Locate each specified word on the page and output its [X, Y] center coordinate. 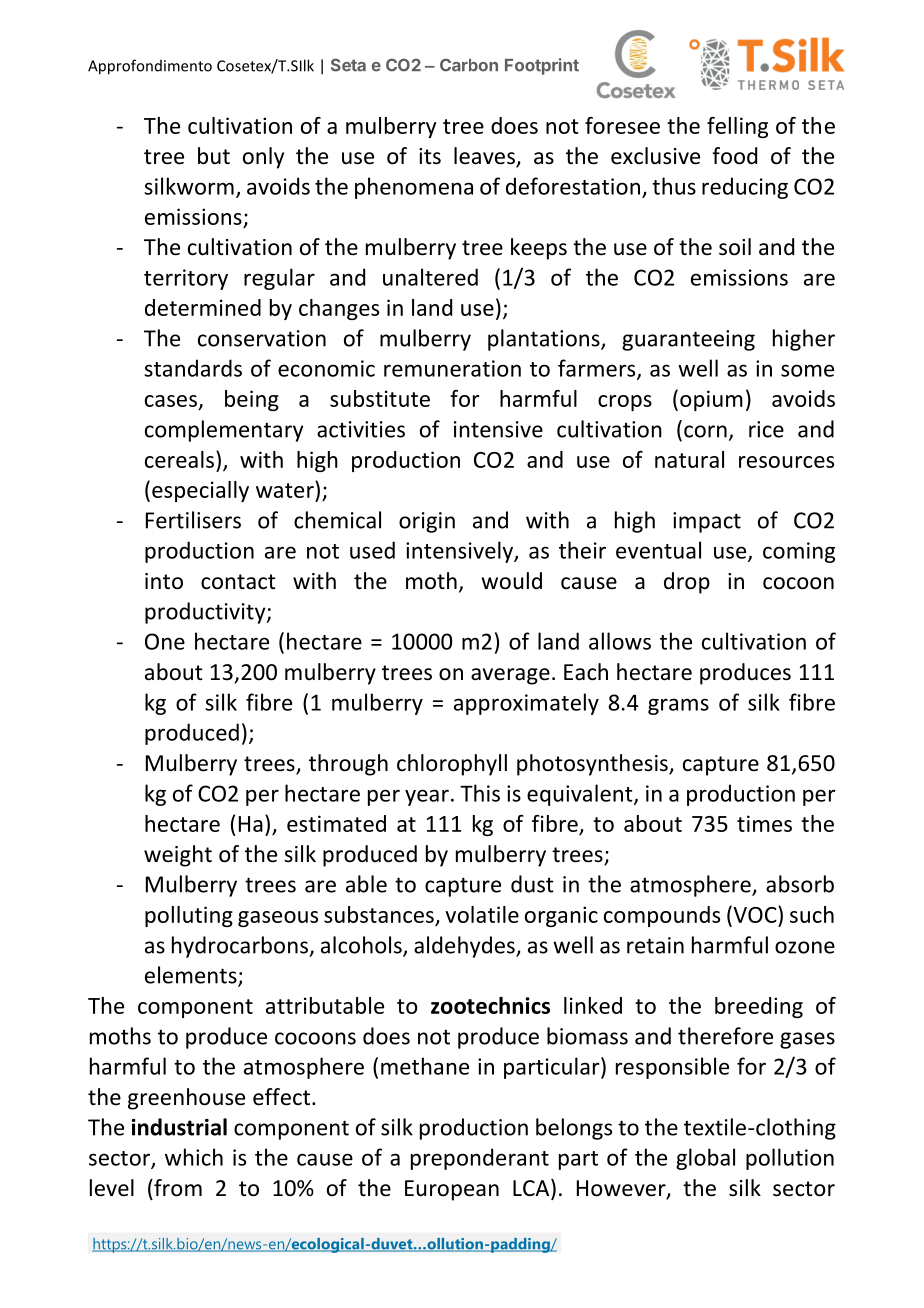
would [512, 581]
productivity [206, 613]
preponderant [480, 1159]
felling [737, 127]
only [263, 158]
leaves [485, 157]
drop [687, 583]
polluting [189, 916]
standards [193, 368]
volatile [482, 914]
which [194, 1157]
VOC [755, 914]
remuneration [452, 368]
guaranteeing [688, 340]
